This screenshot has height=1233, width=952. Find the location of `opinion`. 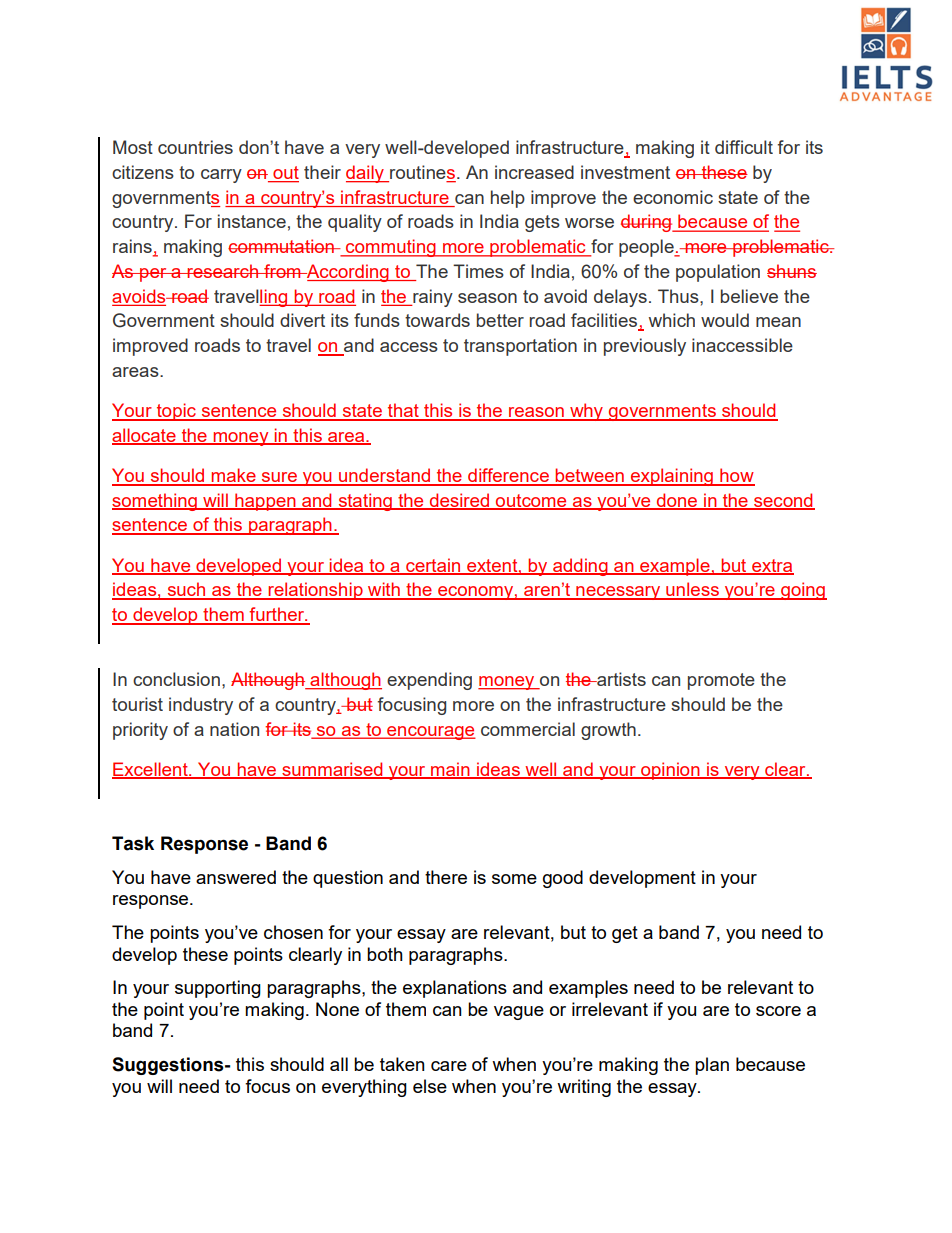

opinion is located at coordinates (670, 771).
